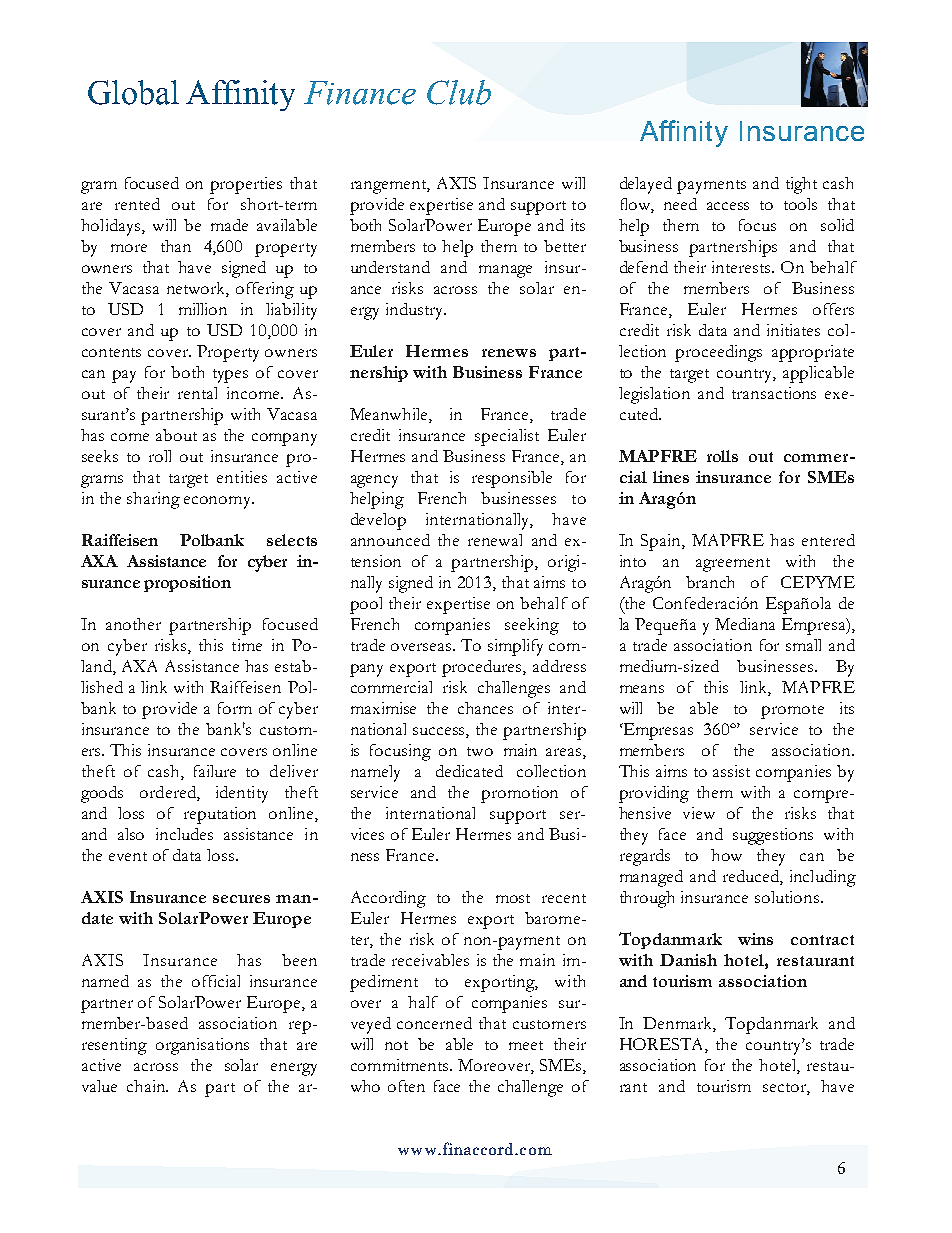 This document has width=952, height=1233. I want to click on chain, so click(147, 1086).
